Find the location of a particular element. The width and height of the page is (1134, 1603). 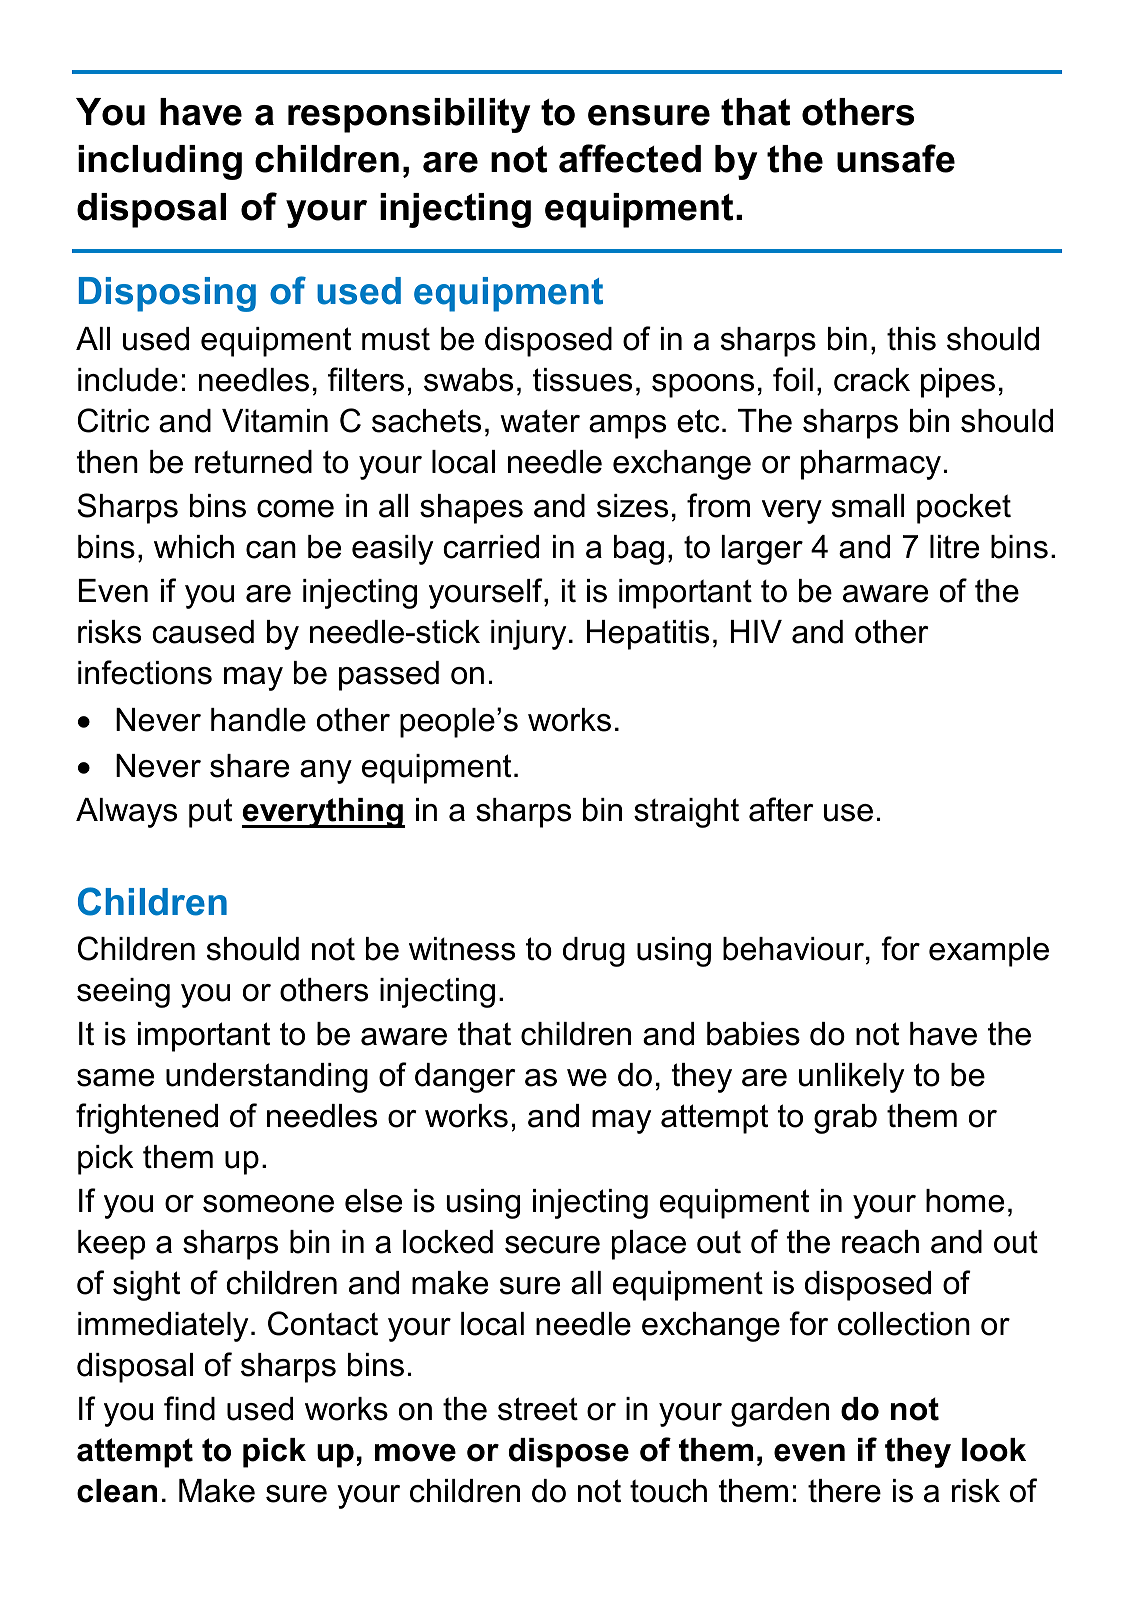

street is located at coordinates (538, 1409).
